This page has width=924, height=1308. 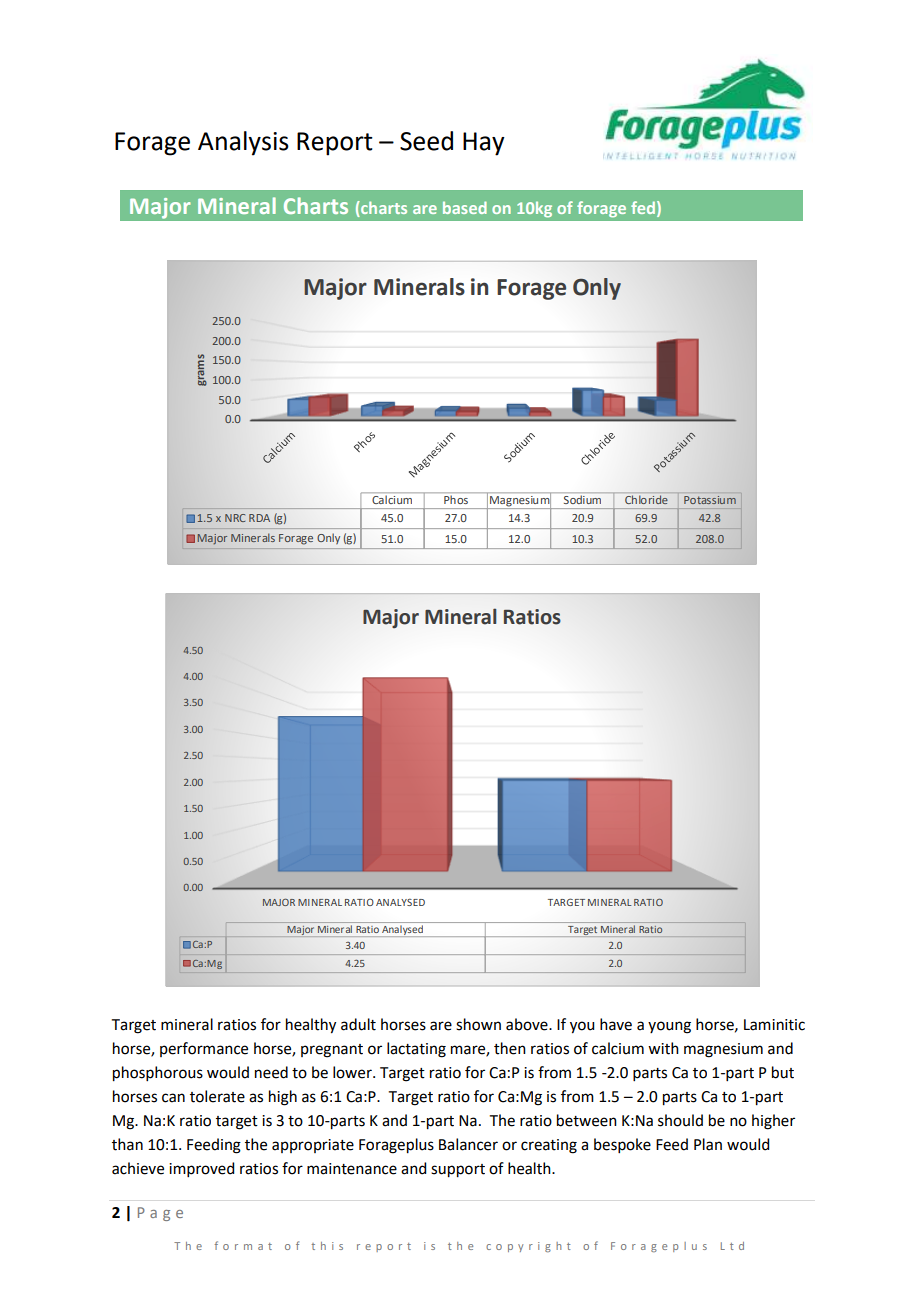 What do you see at coordinates (478, 1024) in the page?
I see `shown` at bounding box center [478, 1024].
